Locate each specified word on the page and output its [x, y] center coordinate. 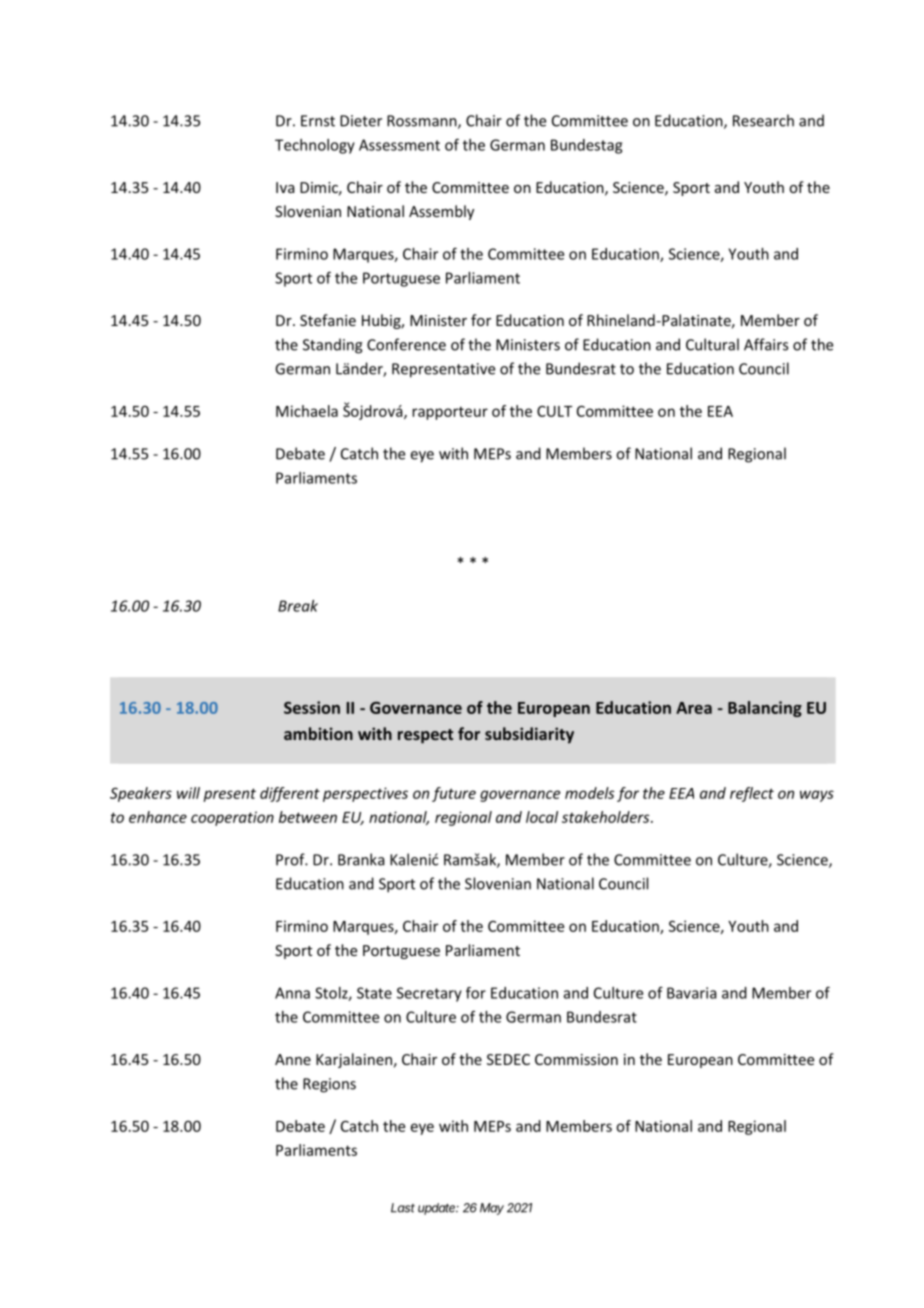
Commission [576, 1059]
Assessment [399, 145]
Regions [329, 1085]
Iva [285, 187]
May [492, 1209]
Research [763, 120]
